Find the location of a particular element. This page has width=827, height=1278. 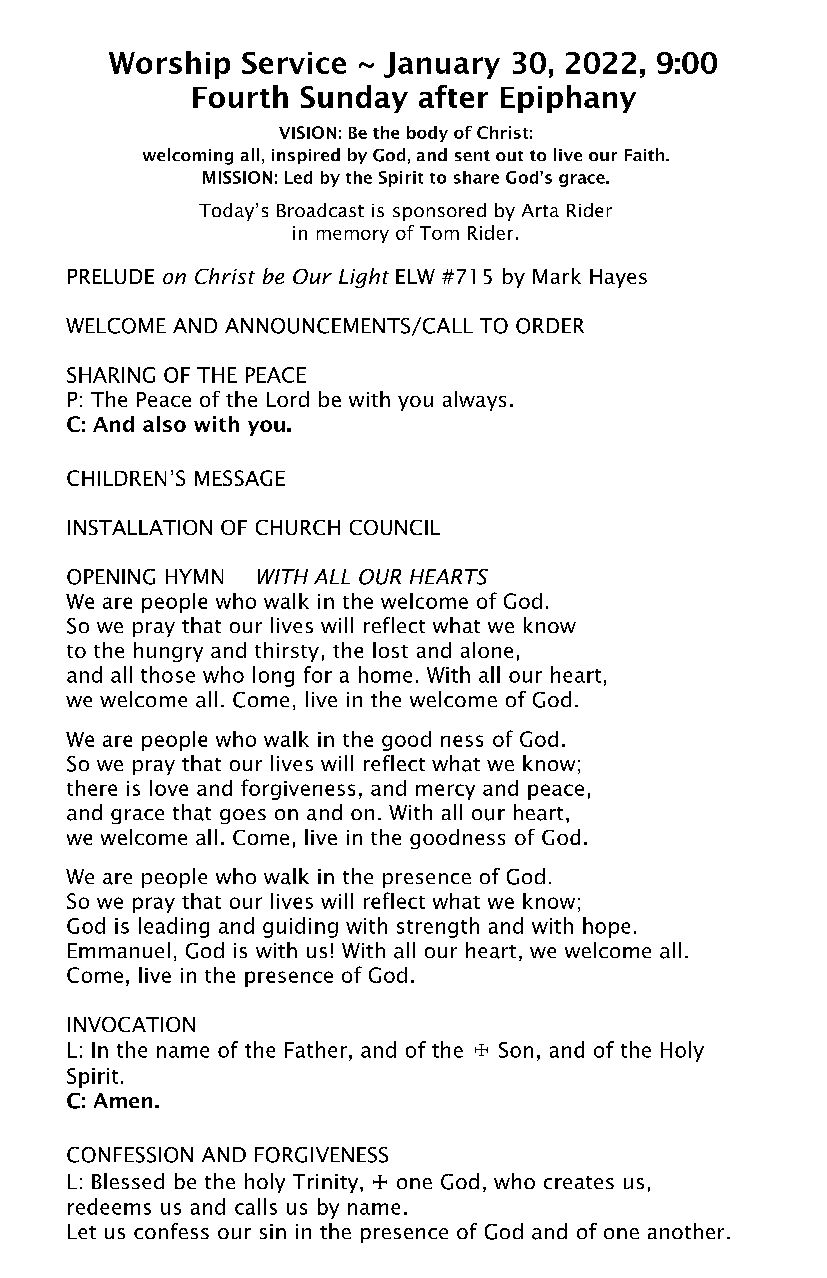

Blessed is located at coordinates (128, 1181).
